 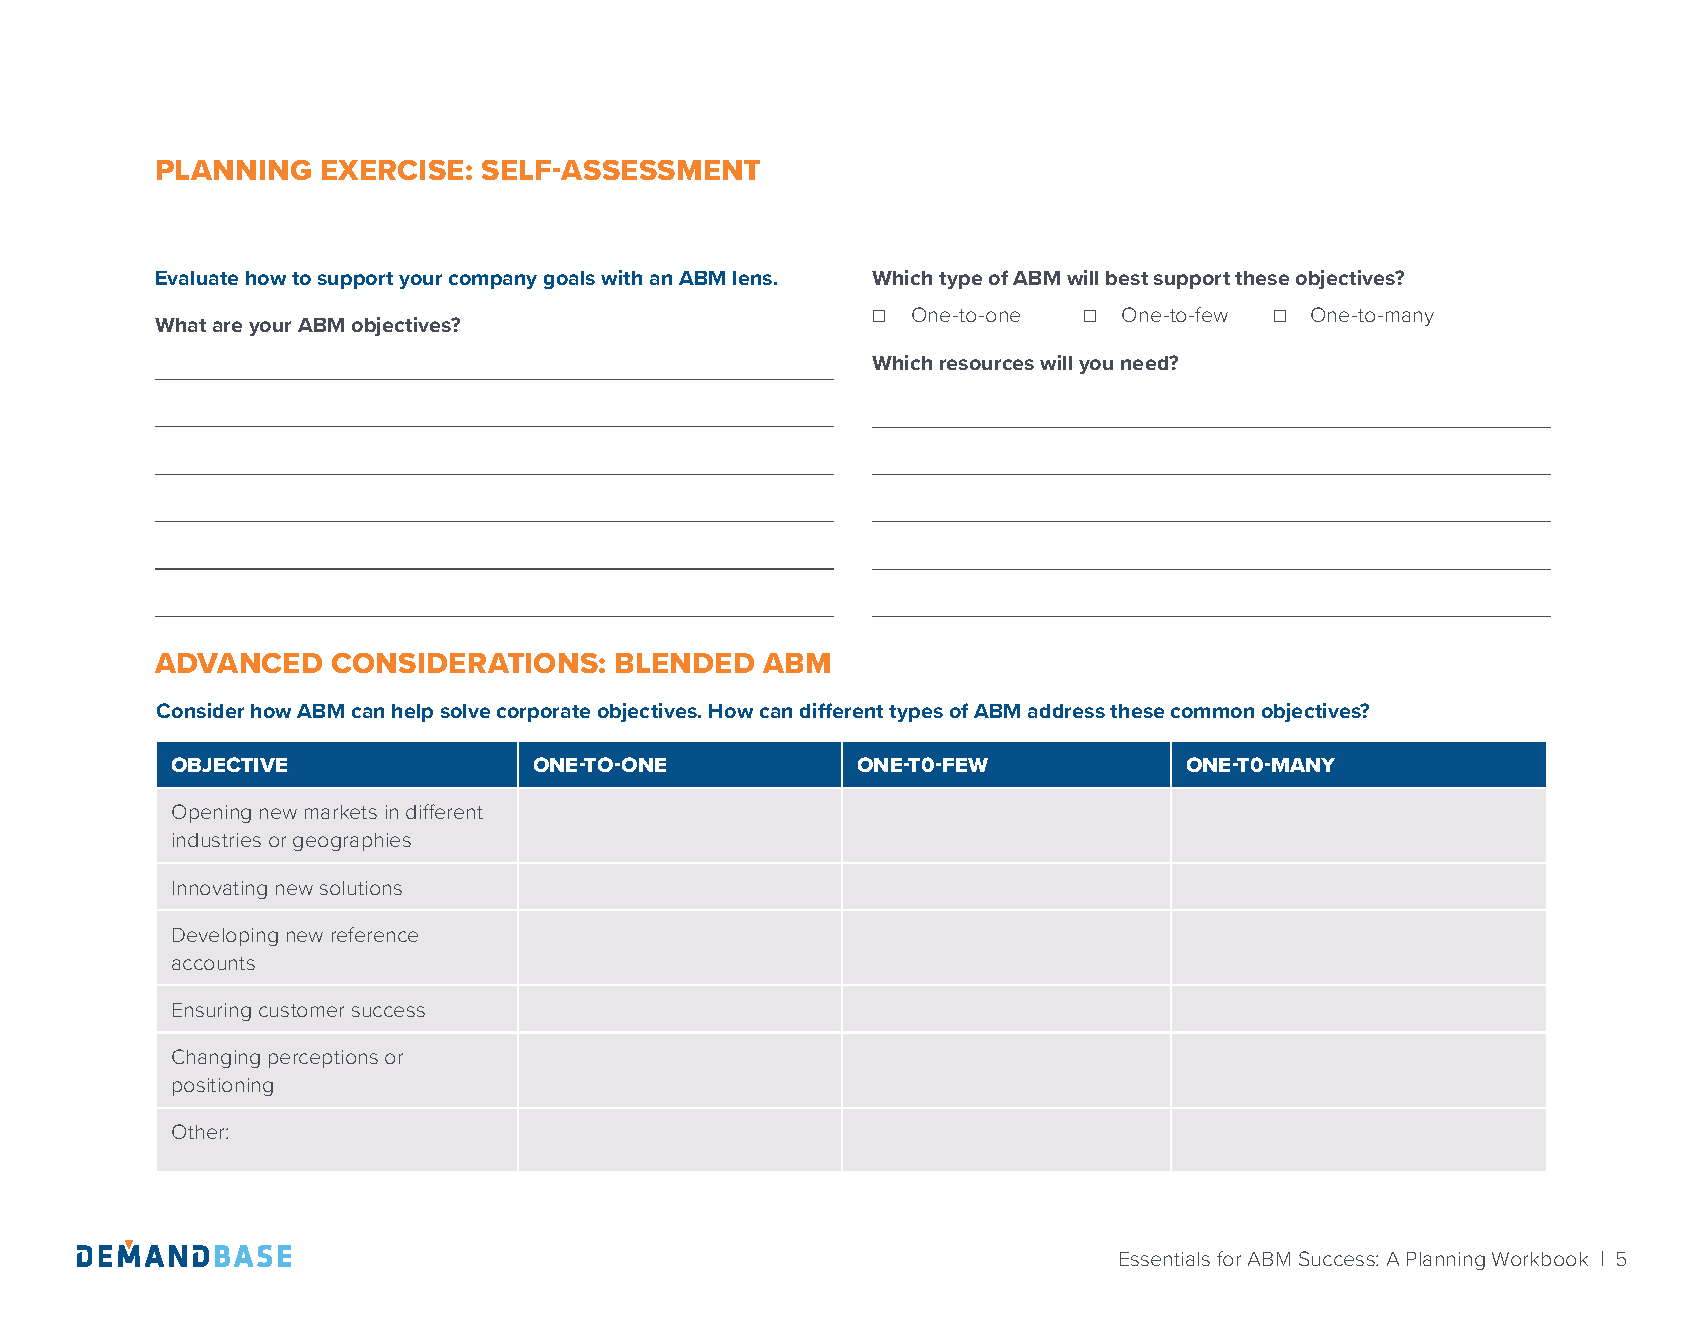 I want to click on Other, so click(x=199, y=1131).
